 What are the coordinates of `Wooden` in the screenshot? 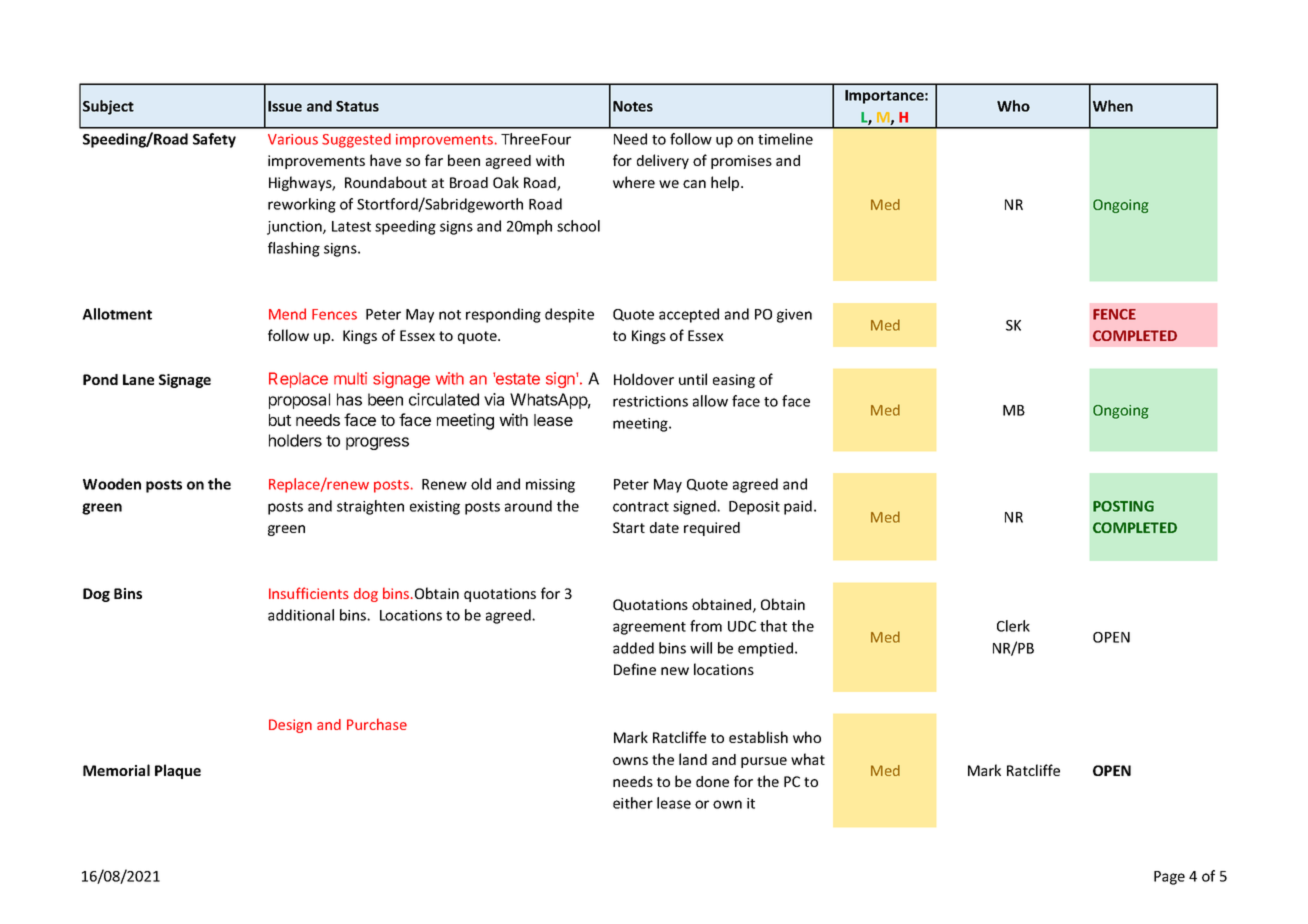 It's located at (112, 484).
